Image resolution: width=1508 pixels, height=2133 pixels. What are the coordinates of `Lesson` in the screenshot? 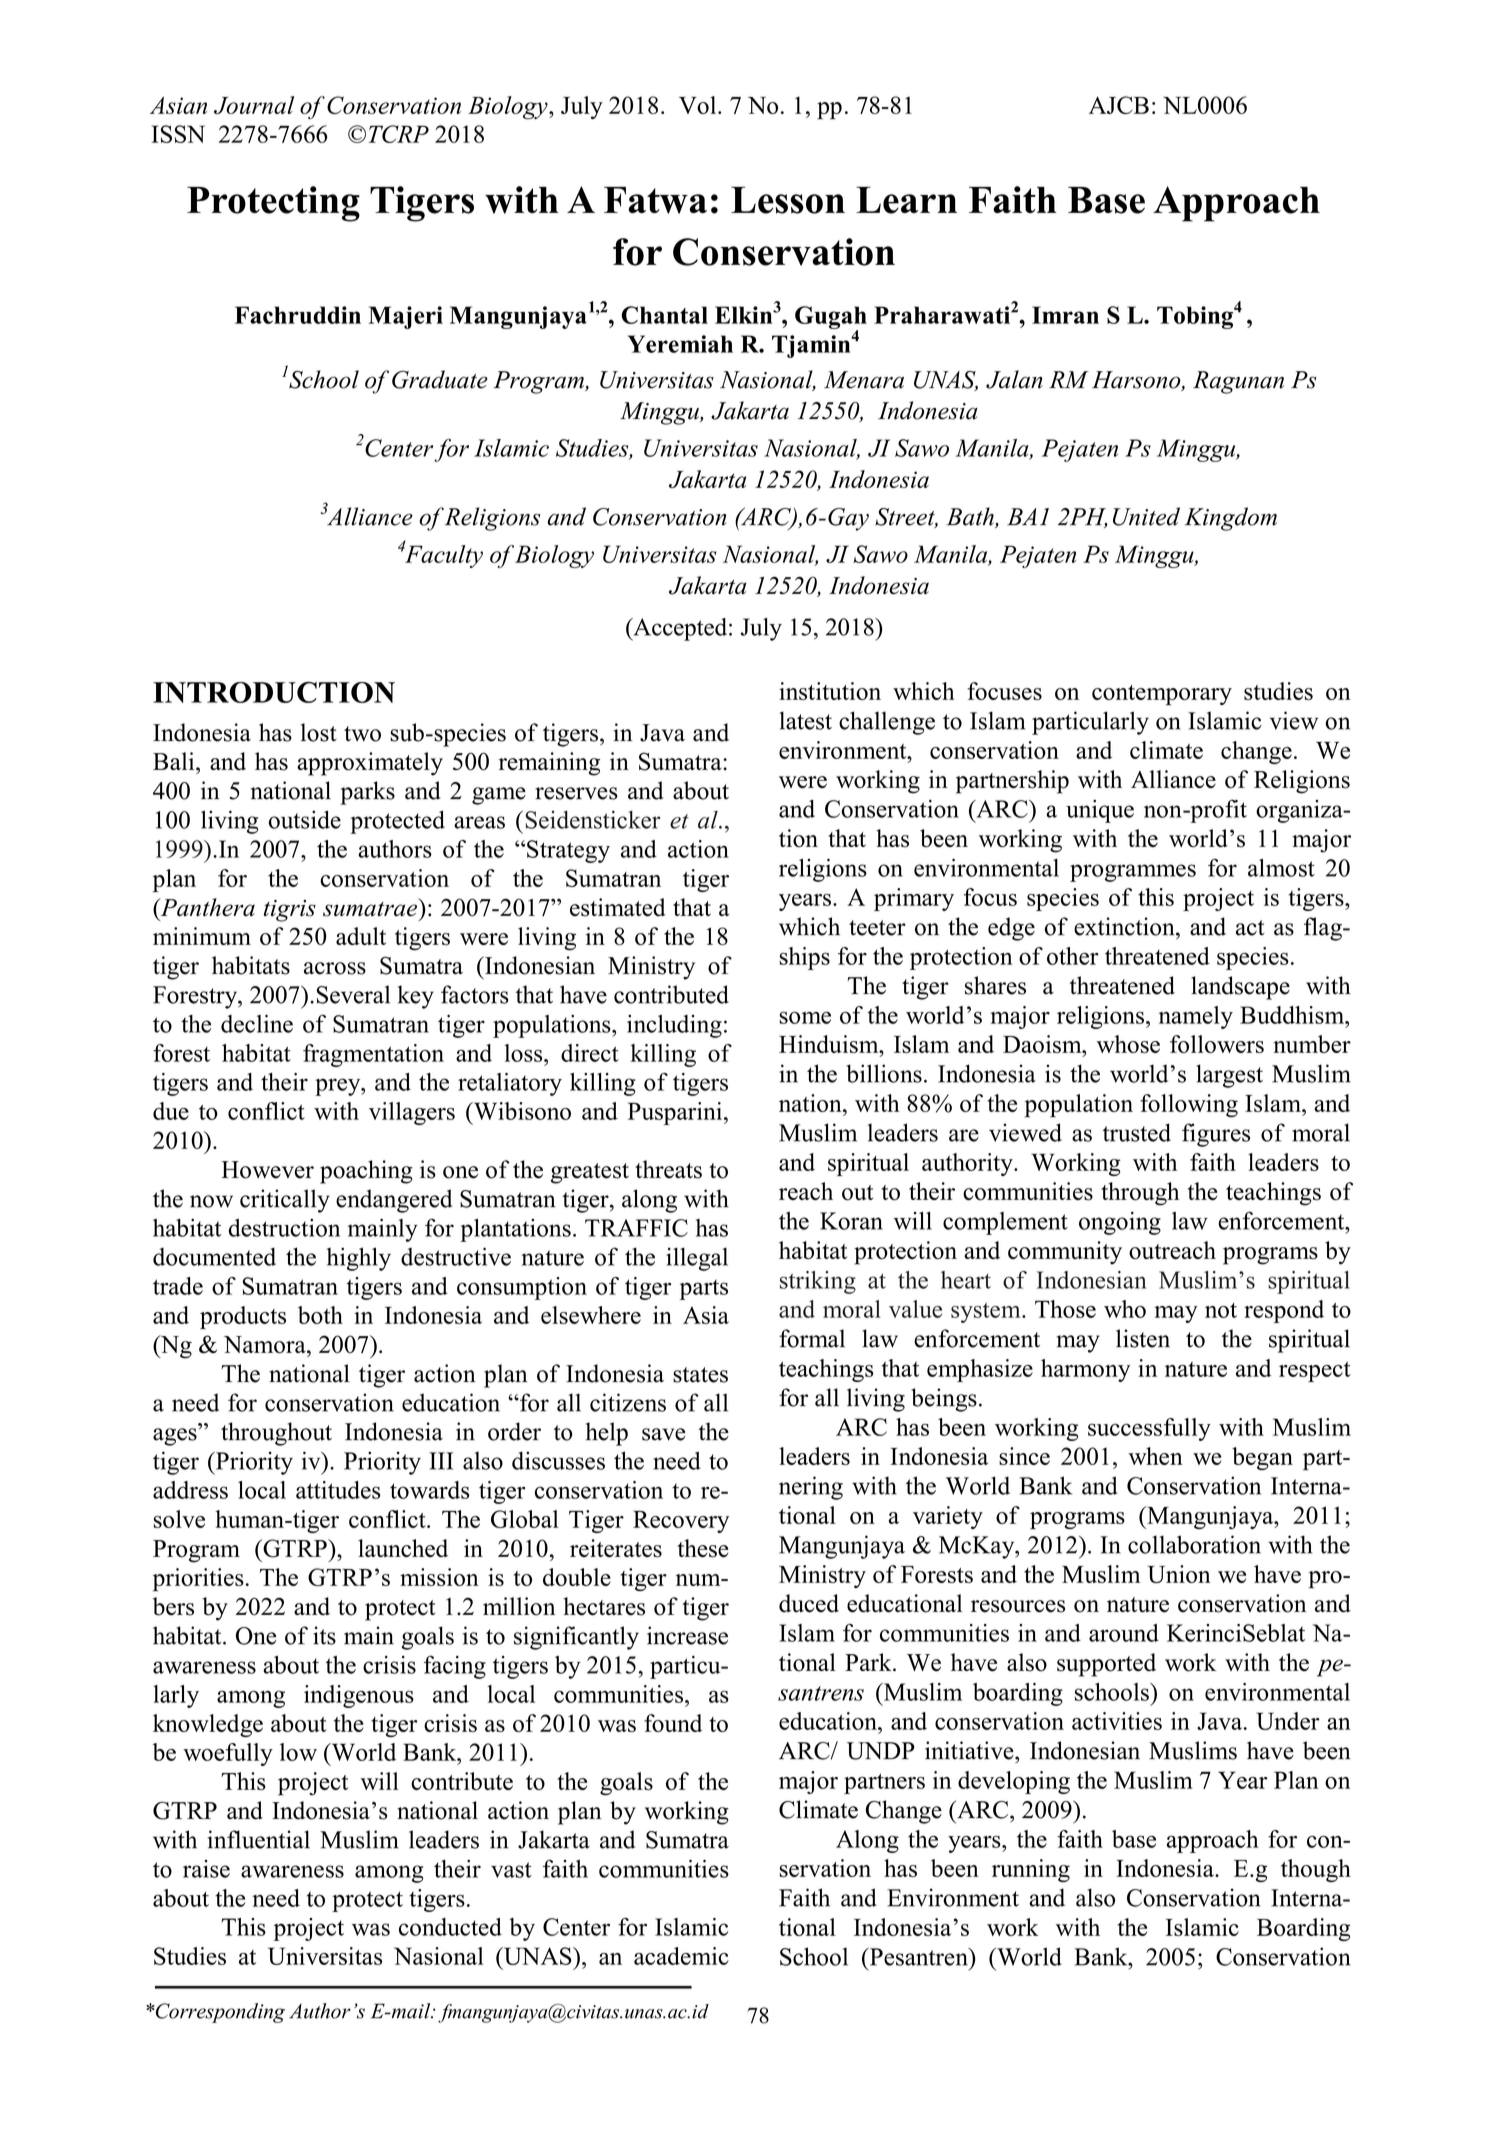 It's located at (788, 200).
